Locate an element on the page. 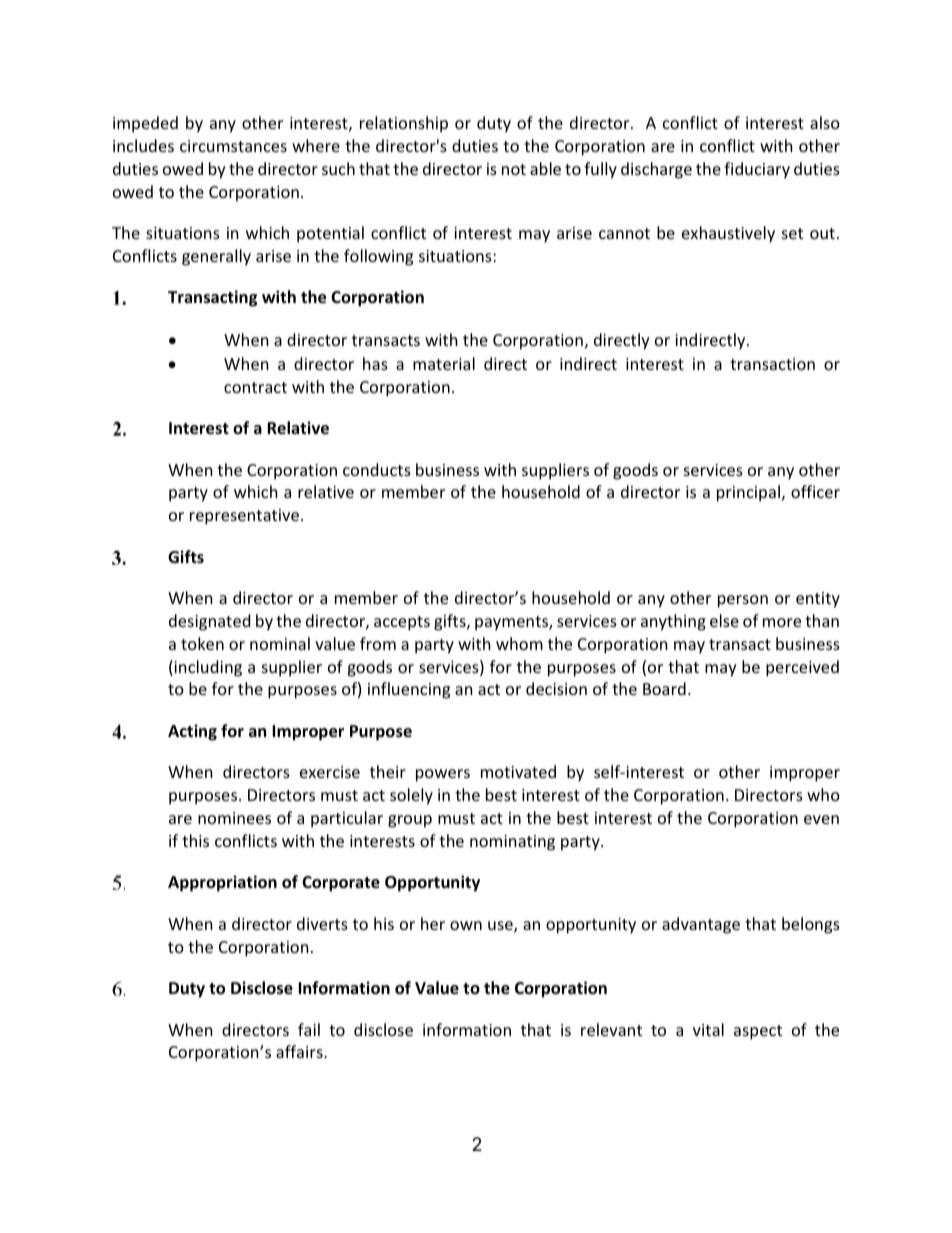 The width and height of the document is (952, 1233). aspect is located at coordinates (758, 1032).
